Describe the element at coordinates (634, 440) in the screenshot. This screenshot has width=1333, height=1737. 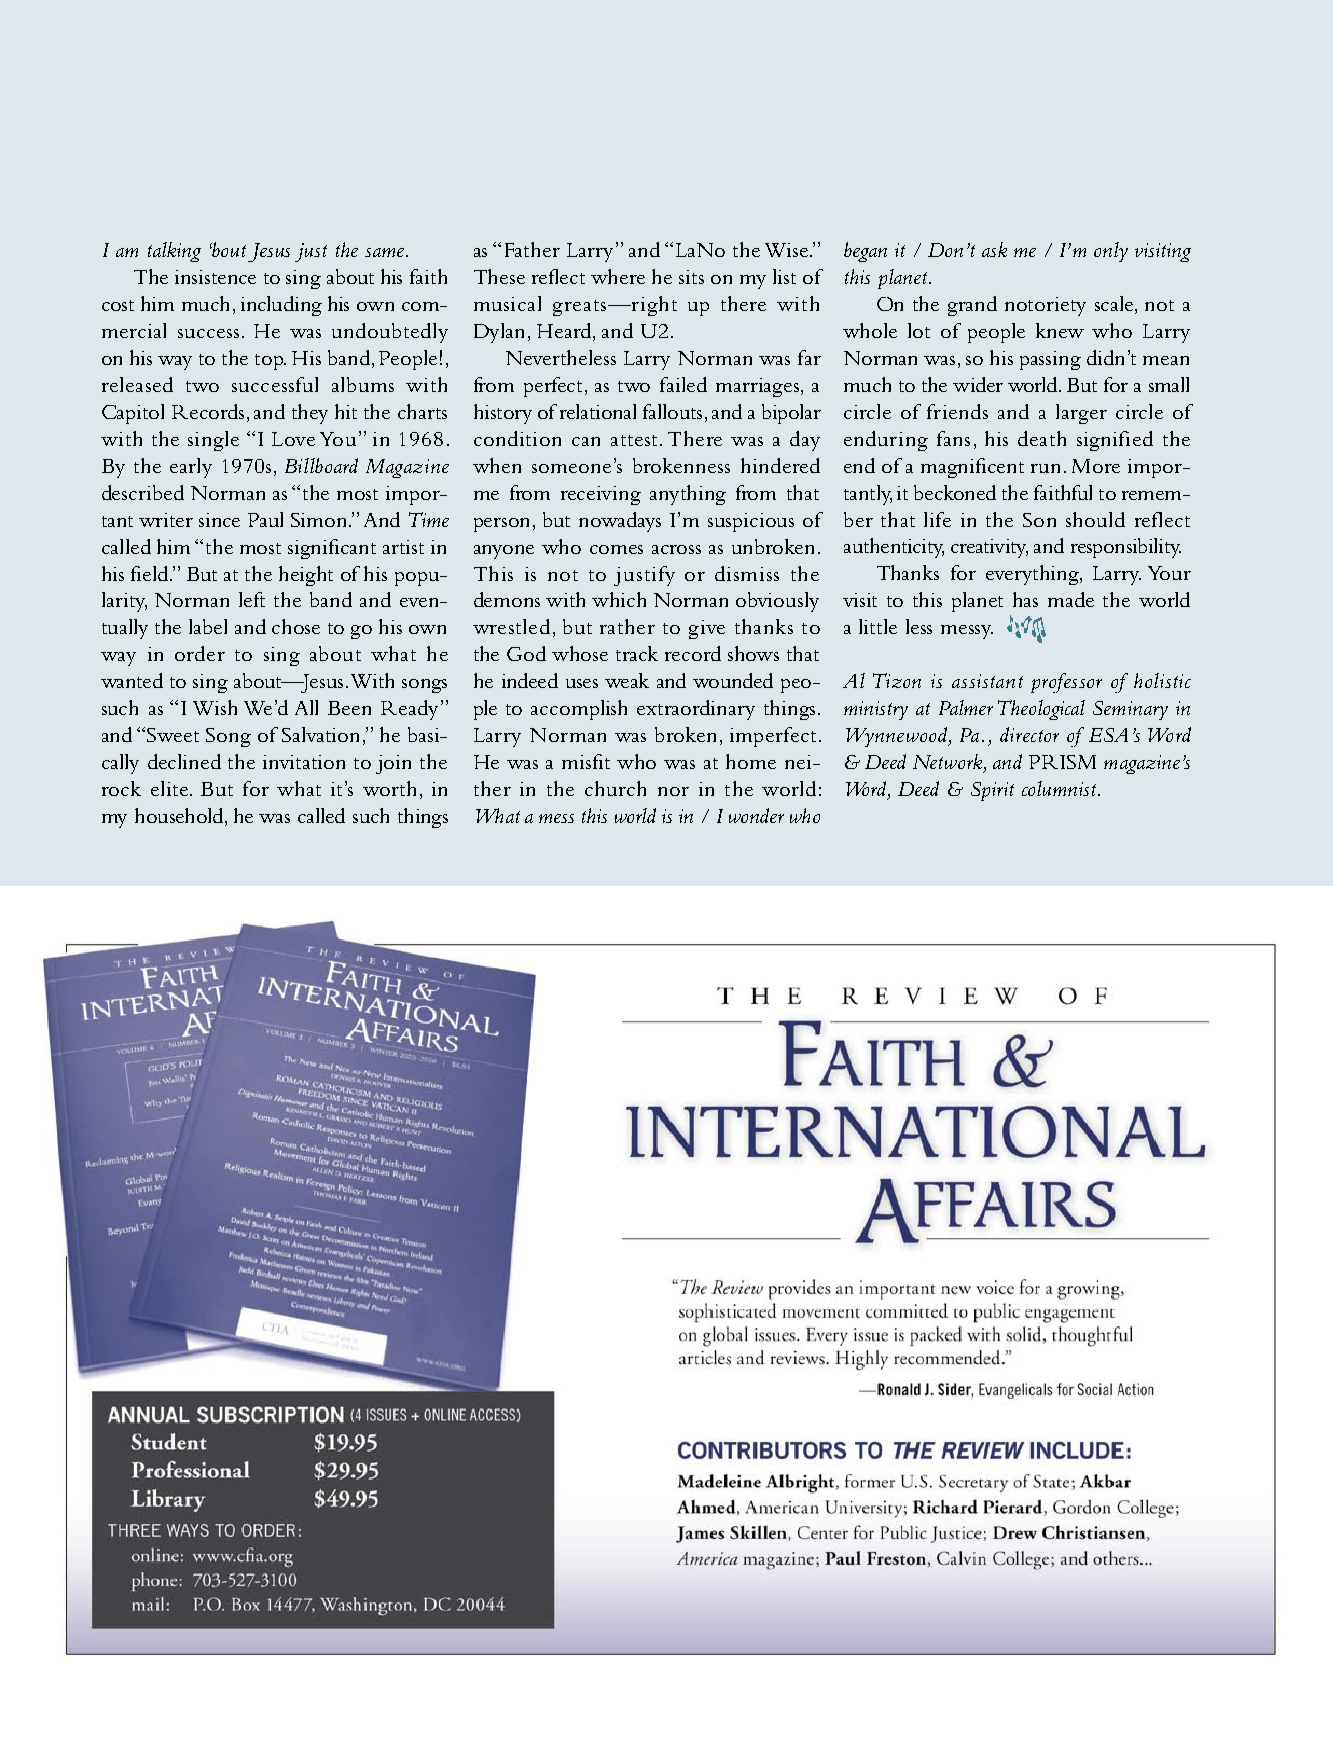
I see `attest` at that location.
